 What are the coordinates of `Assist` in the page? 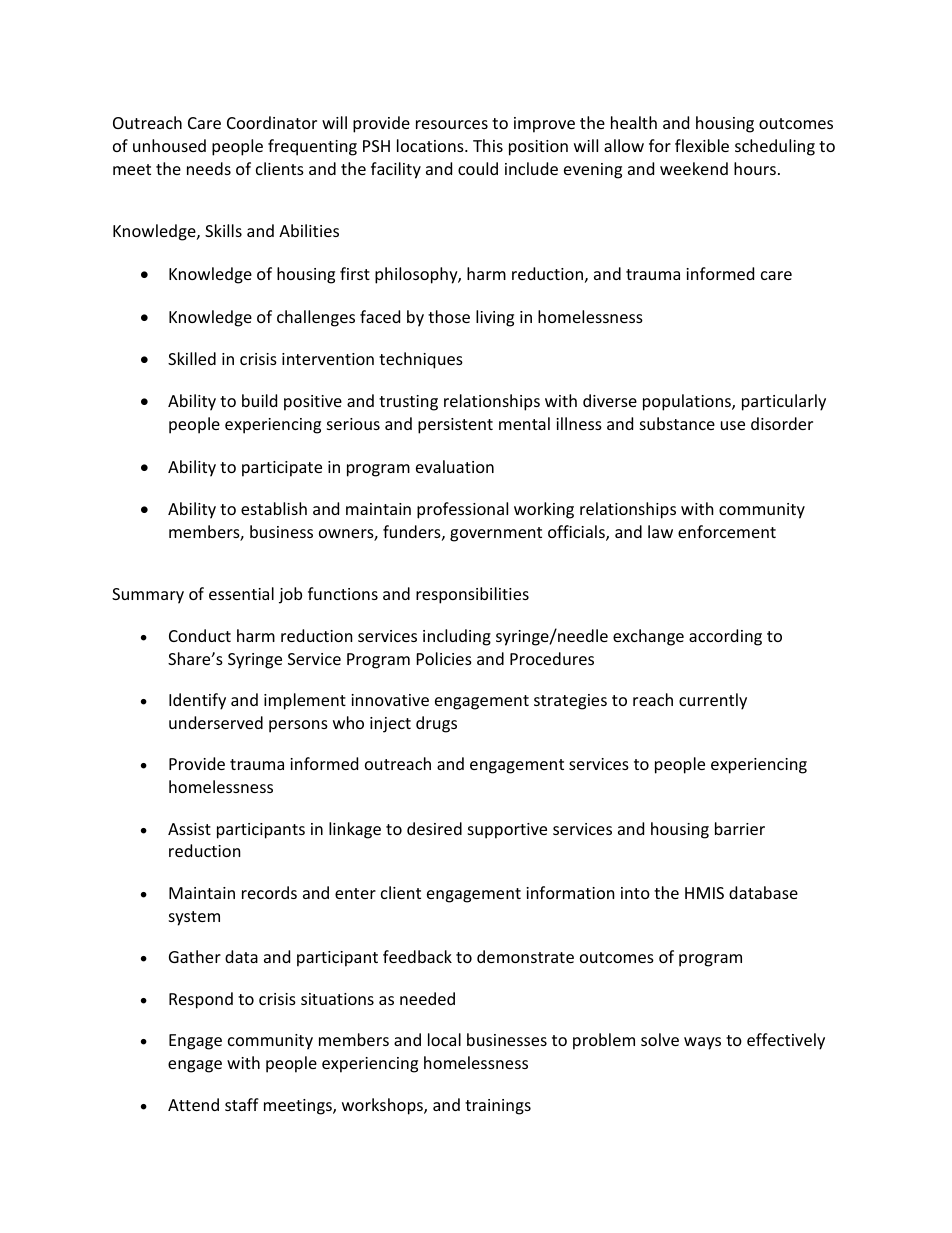 It's located at (189, 829).
